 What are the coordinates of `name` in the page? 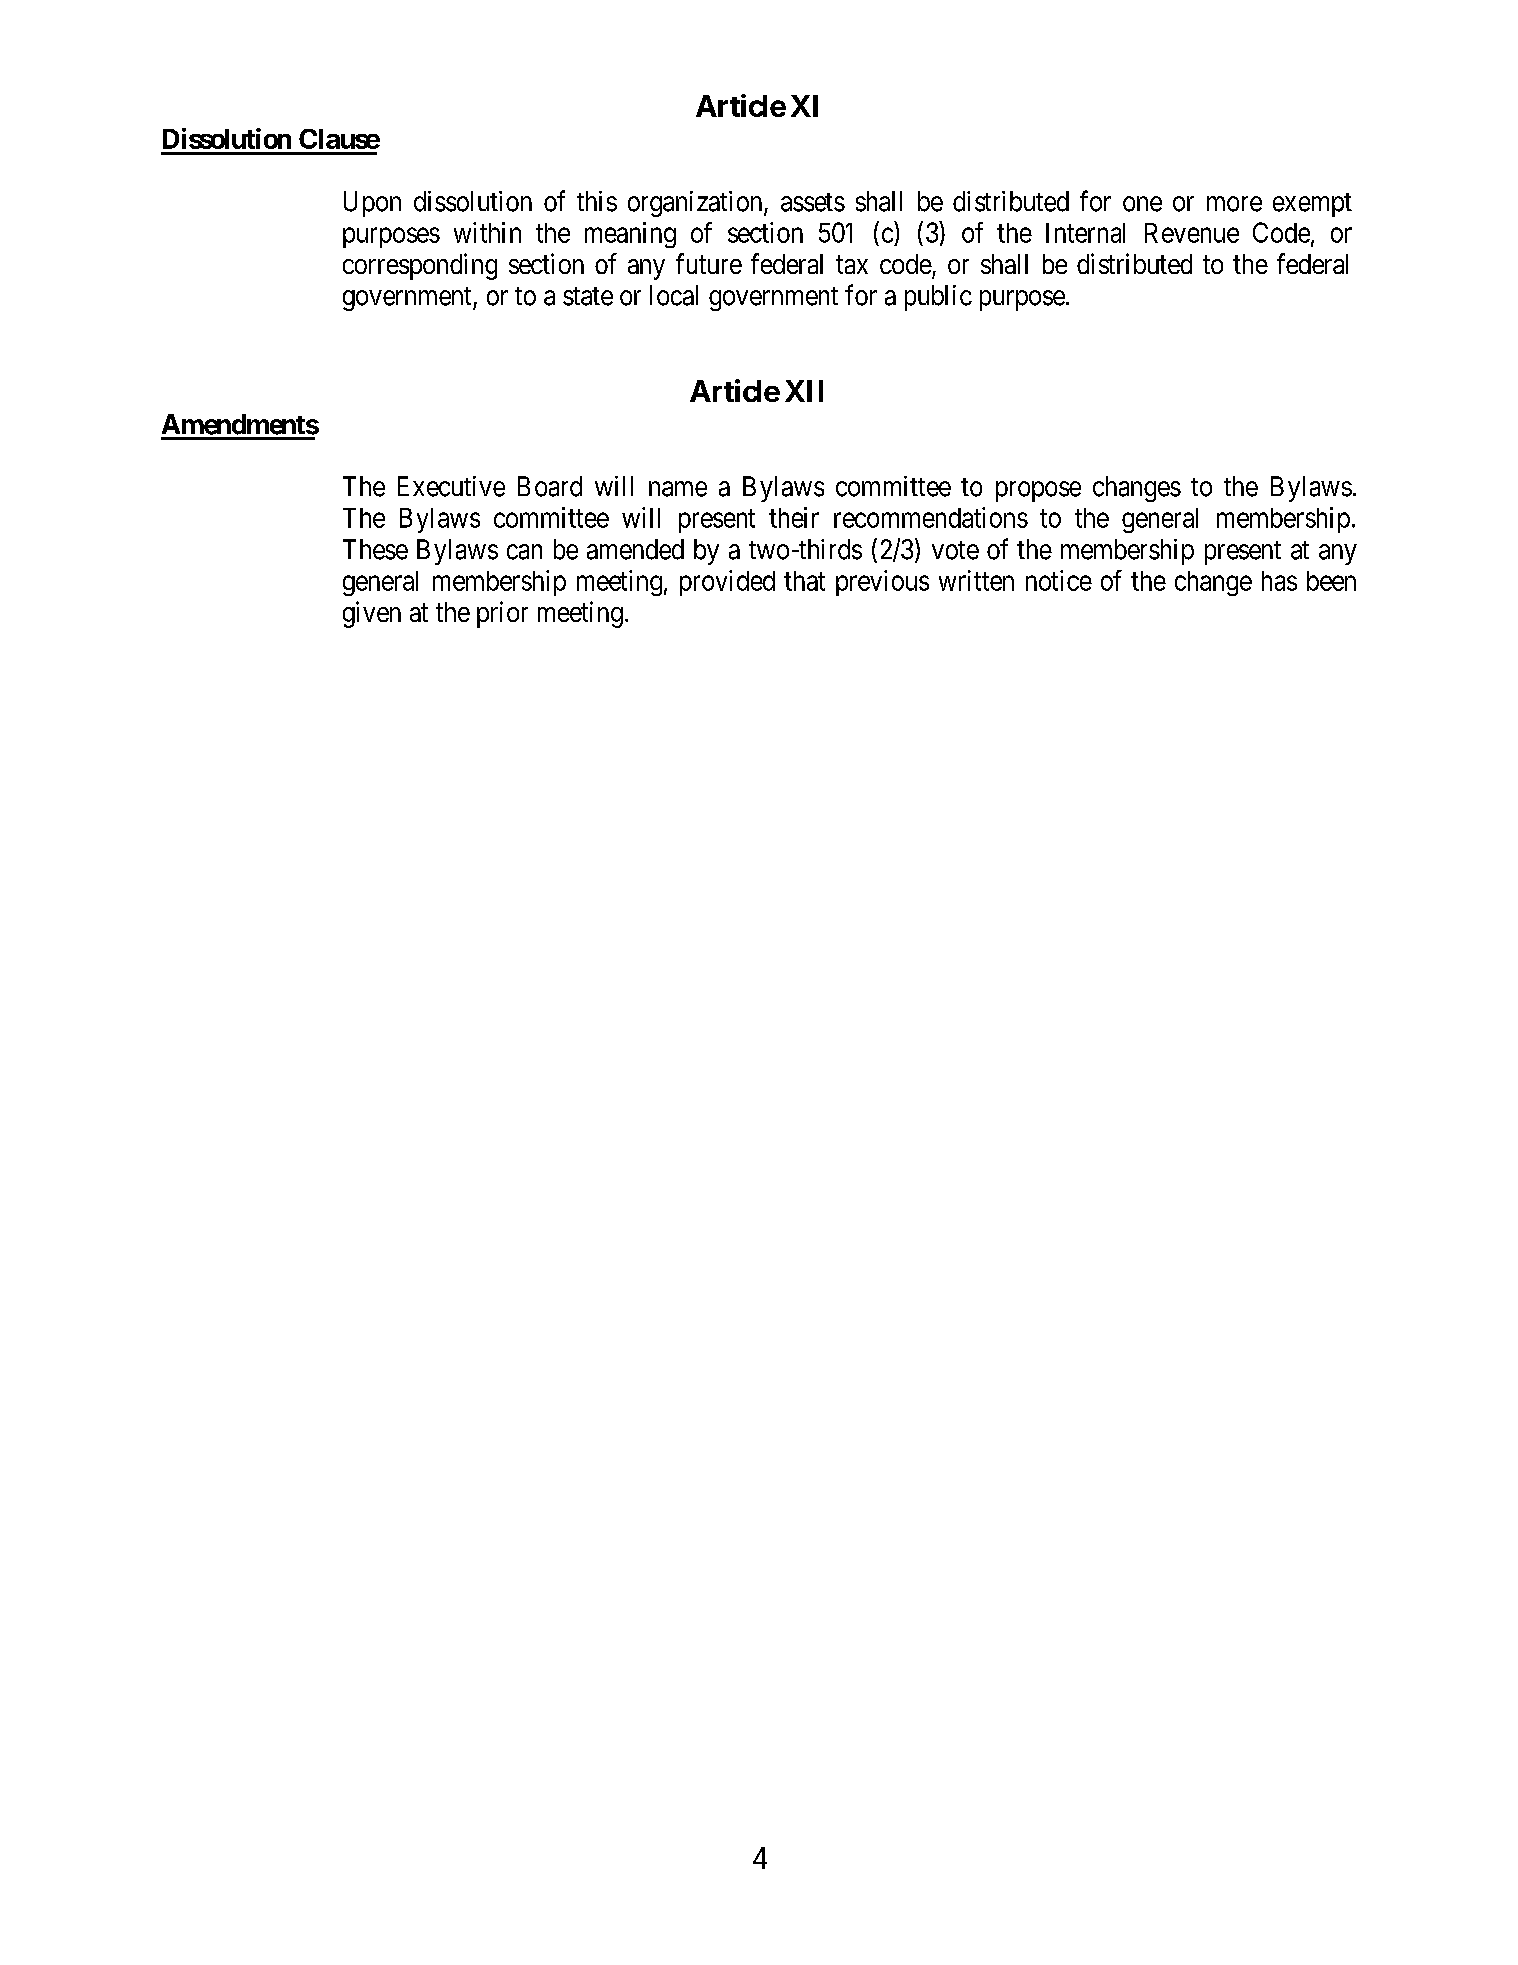 It's located at (678, 489).
